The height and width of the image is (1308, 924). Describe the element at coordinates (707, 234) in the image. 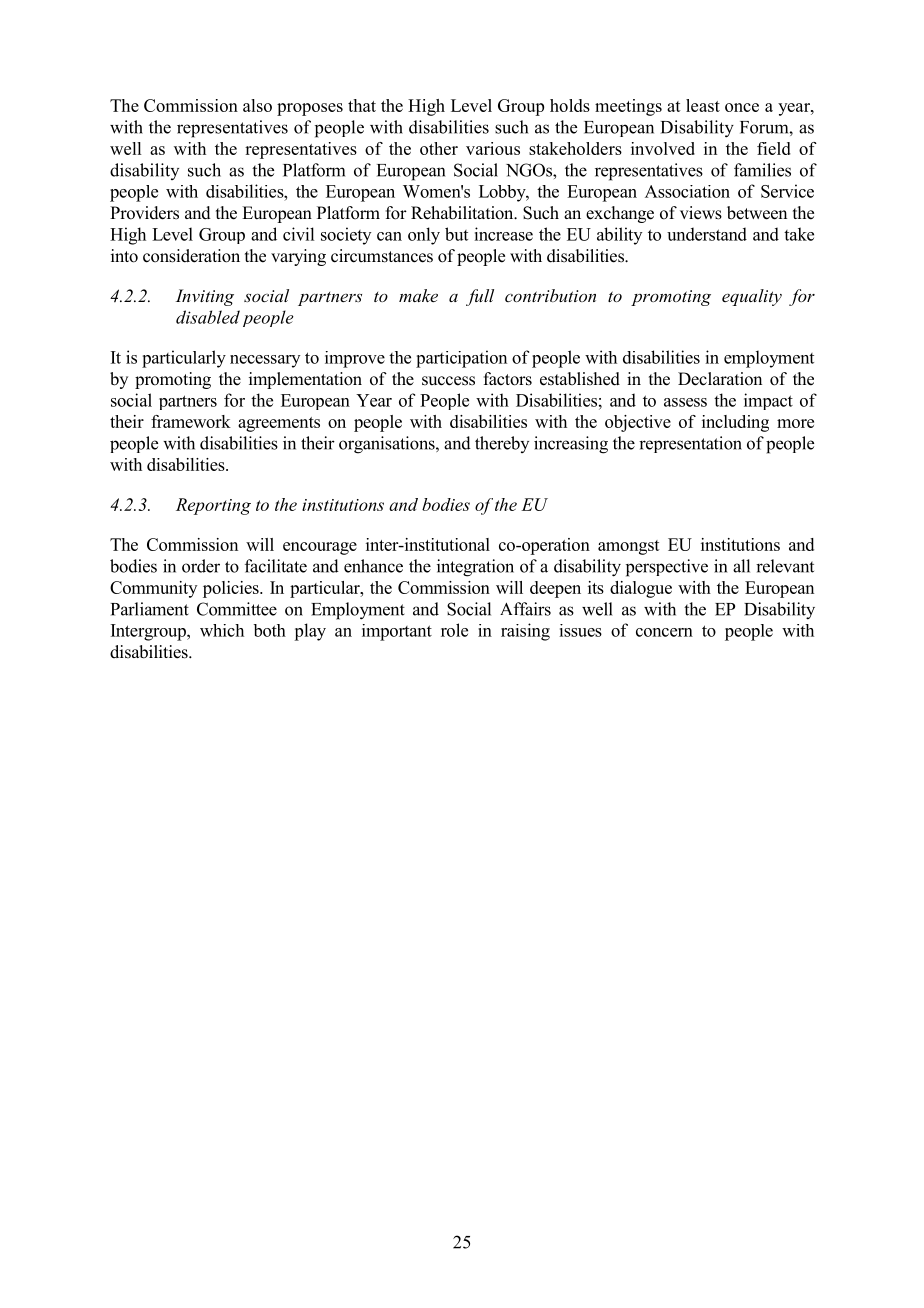

I see `understand` at that location.
